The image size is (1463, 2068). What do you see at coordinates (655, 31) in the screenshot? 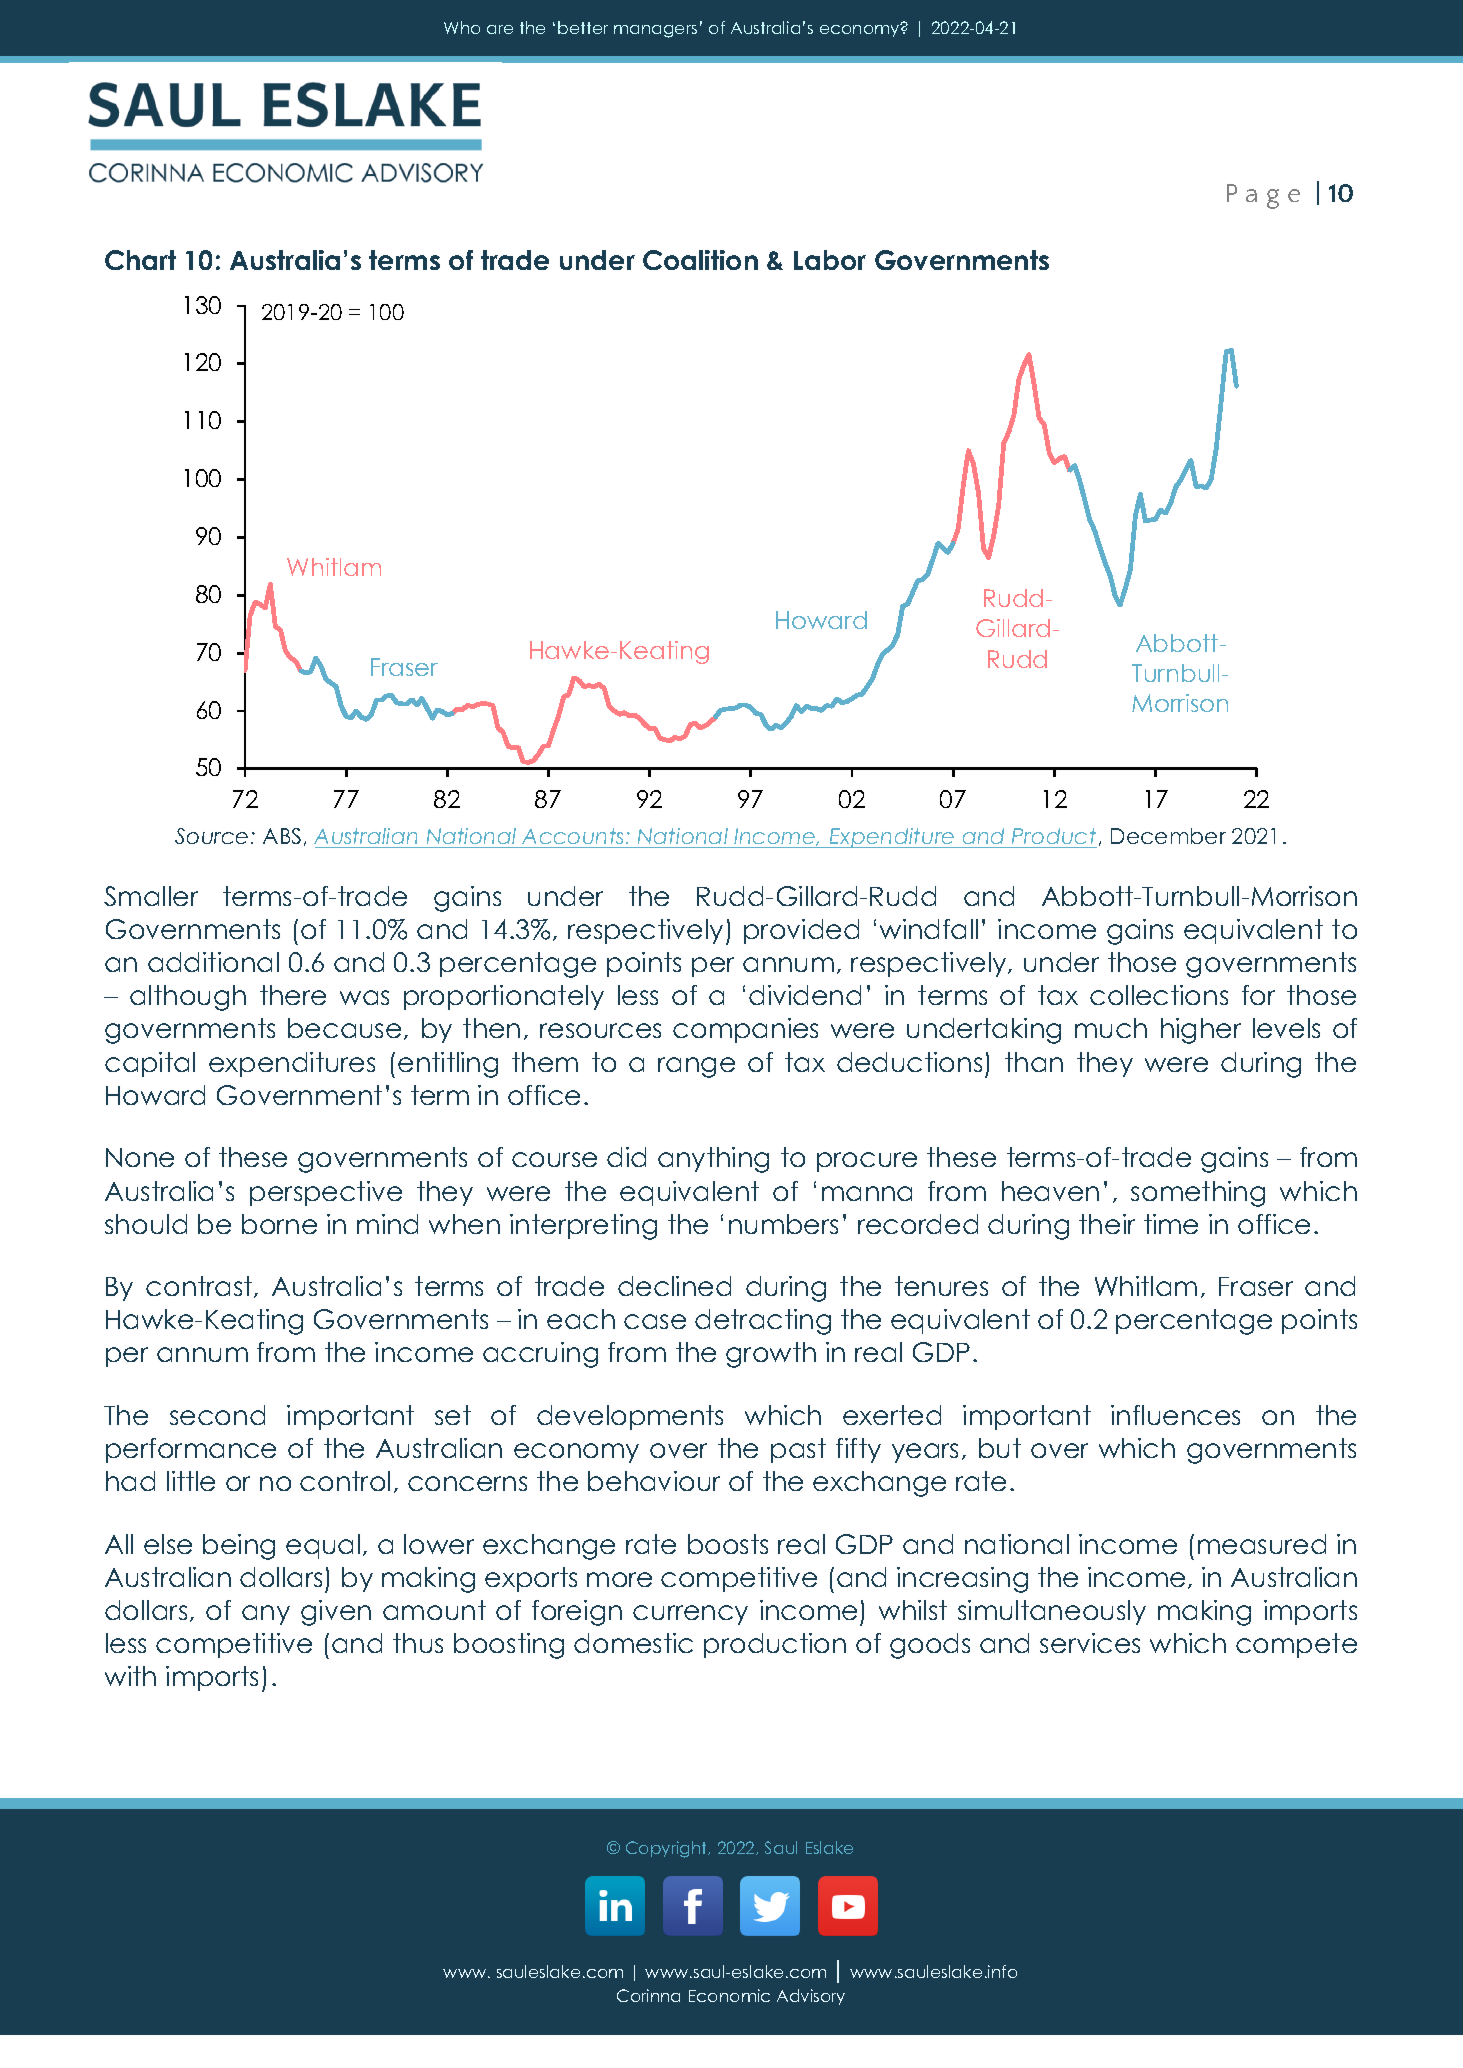
I see `managers` at bounding box center [655, 31].
